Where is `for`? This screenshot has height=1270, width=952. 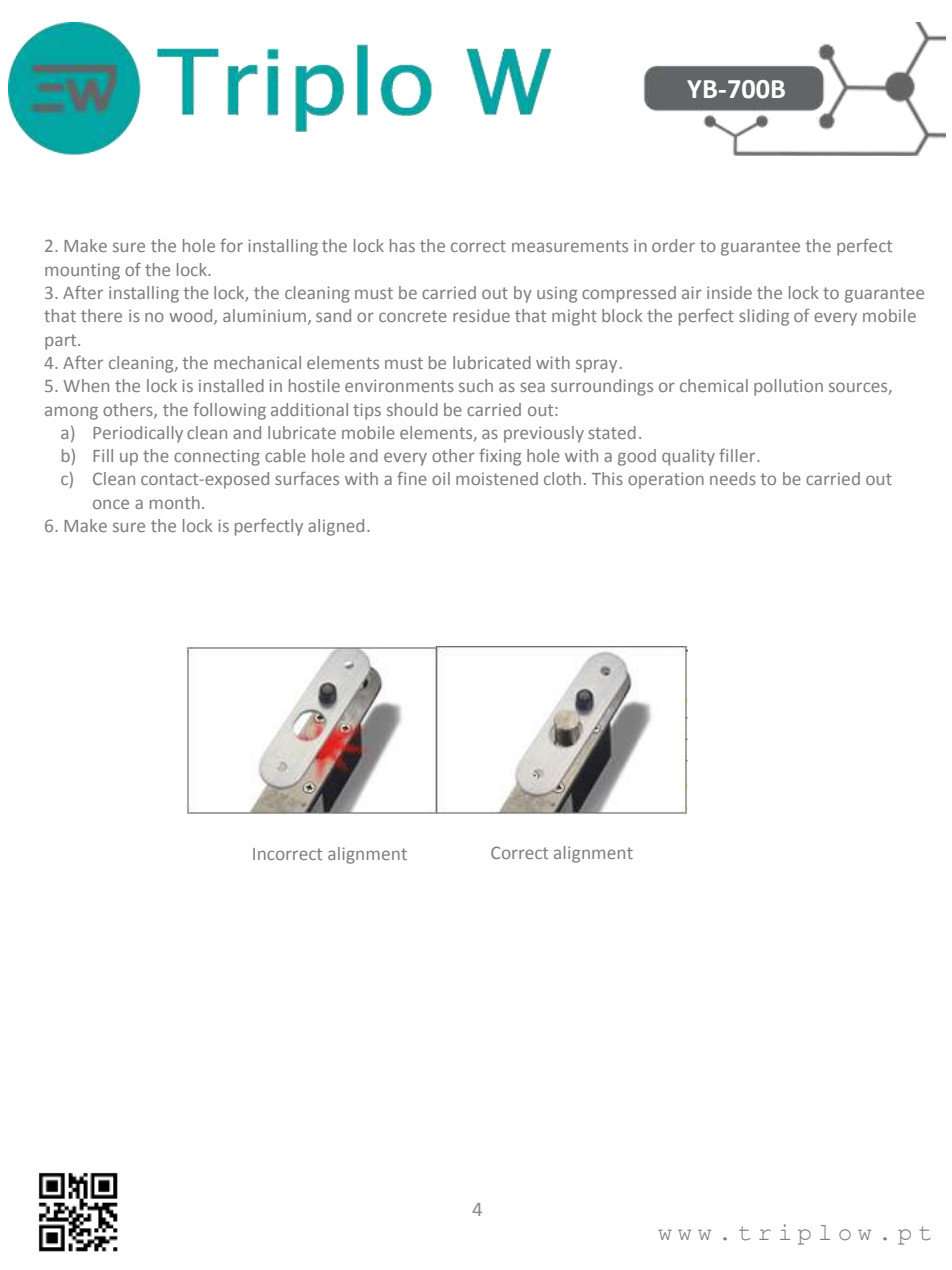
for is located at coordinates (231, 245).
